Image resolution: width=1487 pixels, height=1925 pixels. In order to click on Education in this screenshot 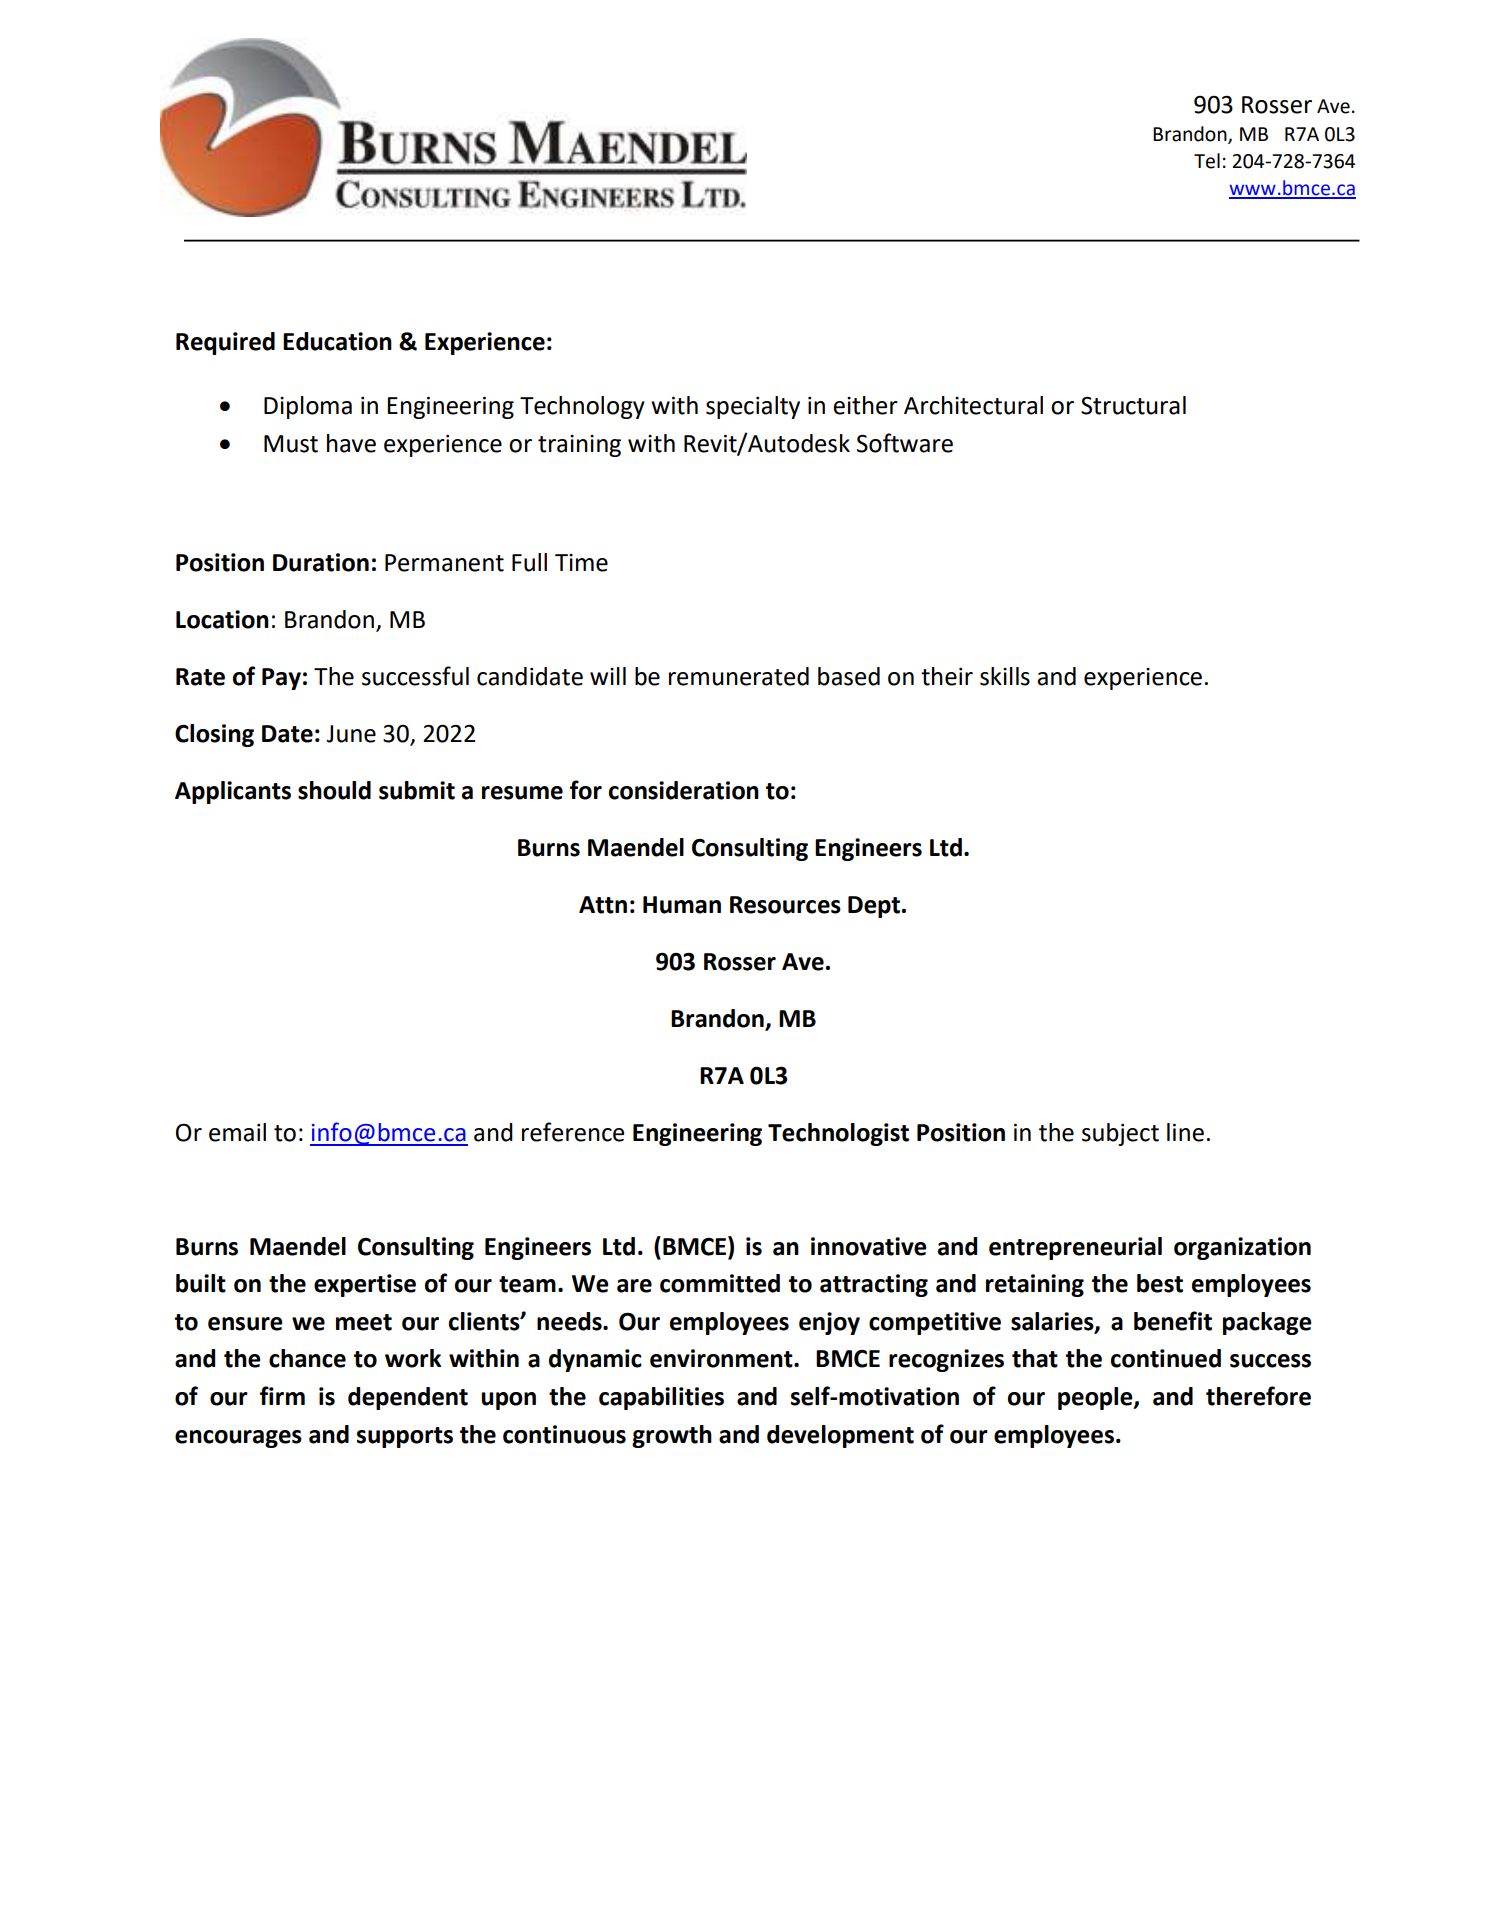, I will do `click(337, 341)`.
